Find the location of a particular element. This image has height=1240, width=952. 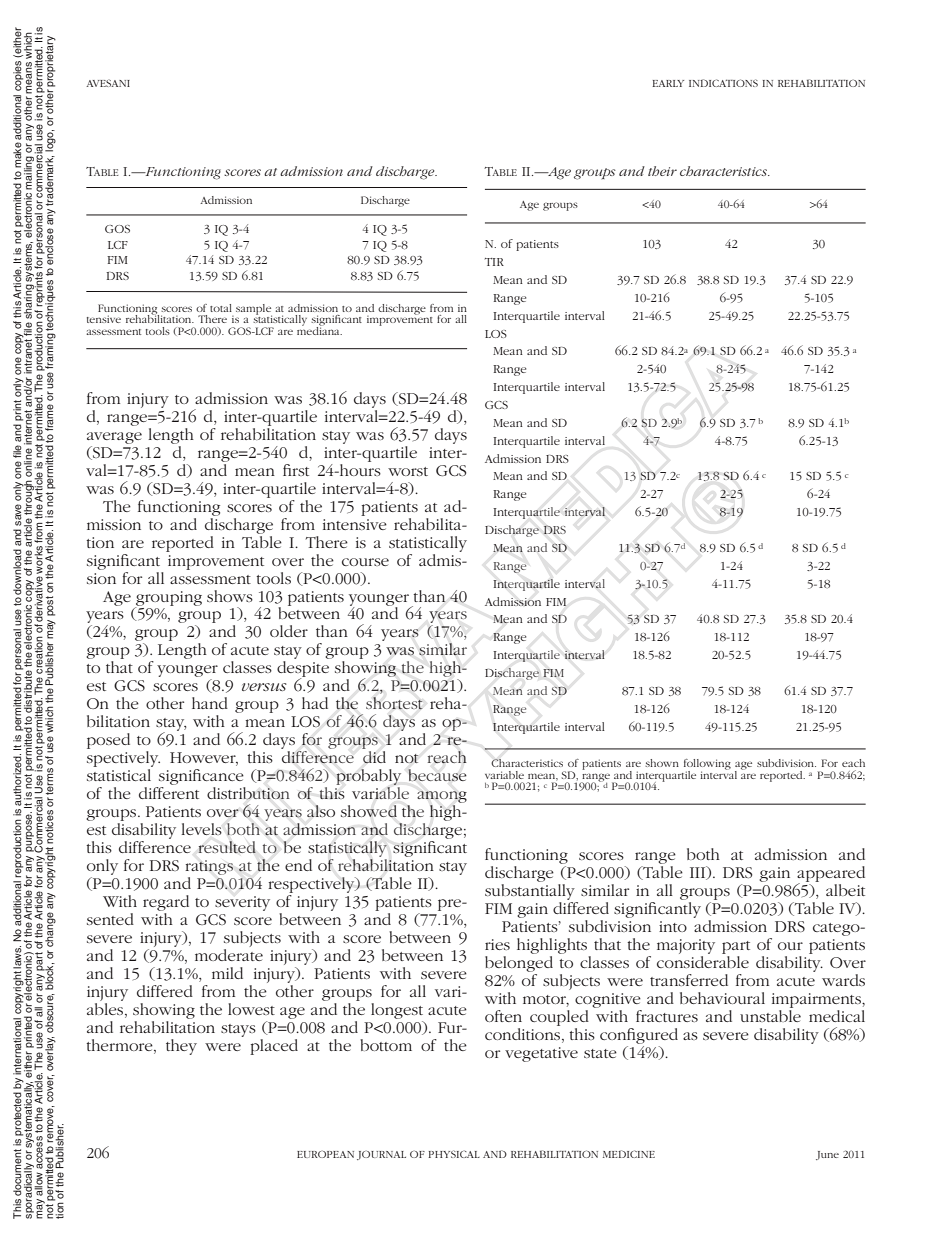

EUROPEAN is located at coordinates (325, 1154).
